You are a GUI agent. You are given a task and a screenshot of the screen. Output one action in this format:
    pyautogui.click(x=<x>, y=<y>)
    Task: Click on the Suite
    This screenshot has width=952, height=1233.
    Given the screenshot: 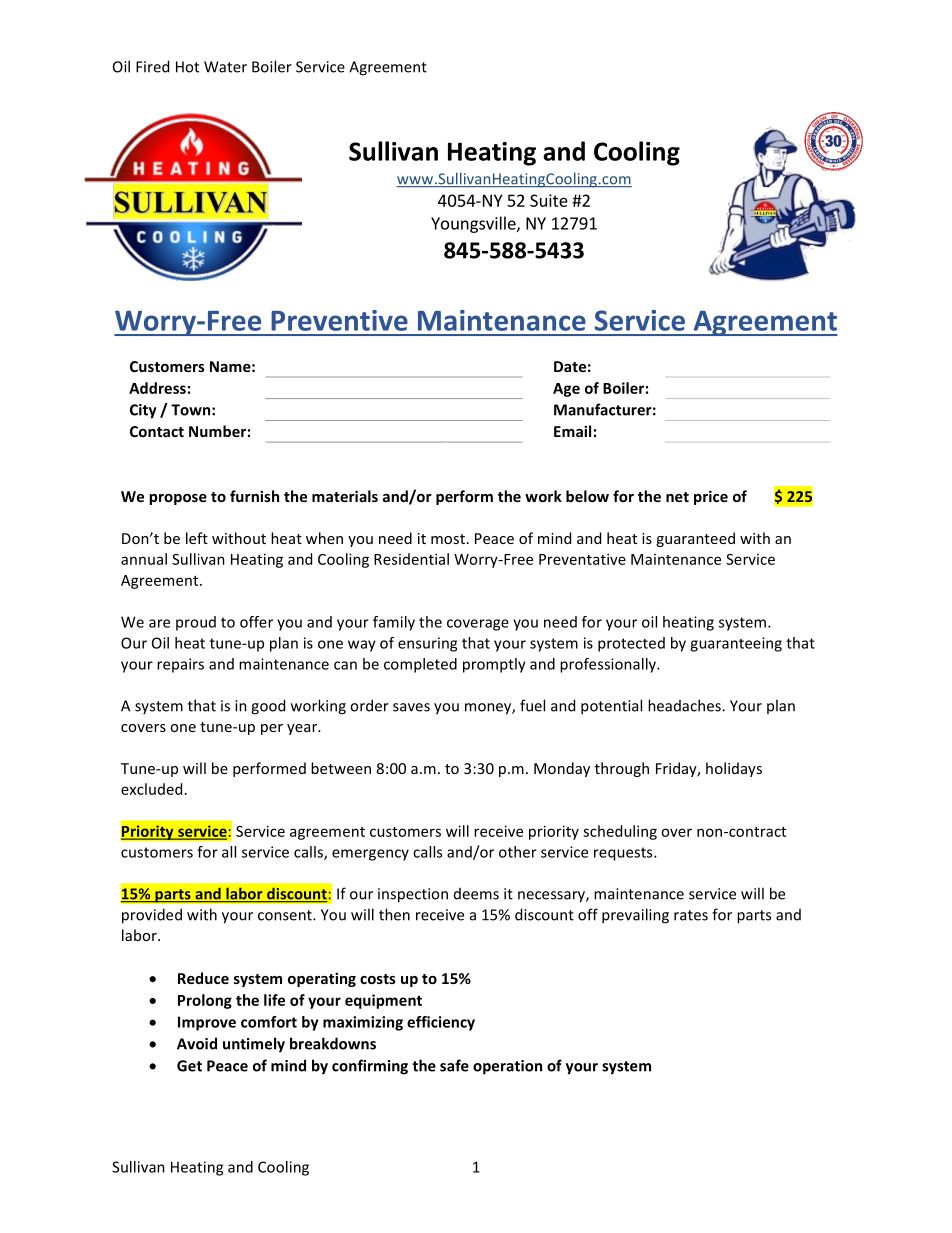 What is the action you would take?
    pyautogui.click(x=549, y=200)
